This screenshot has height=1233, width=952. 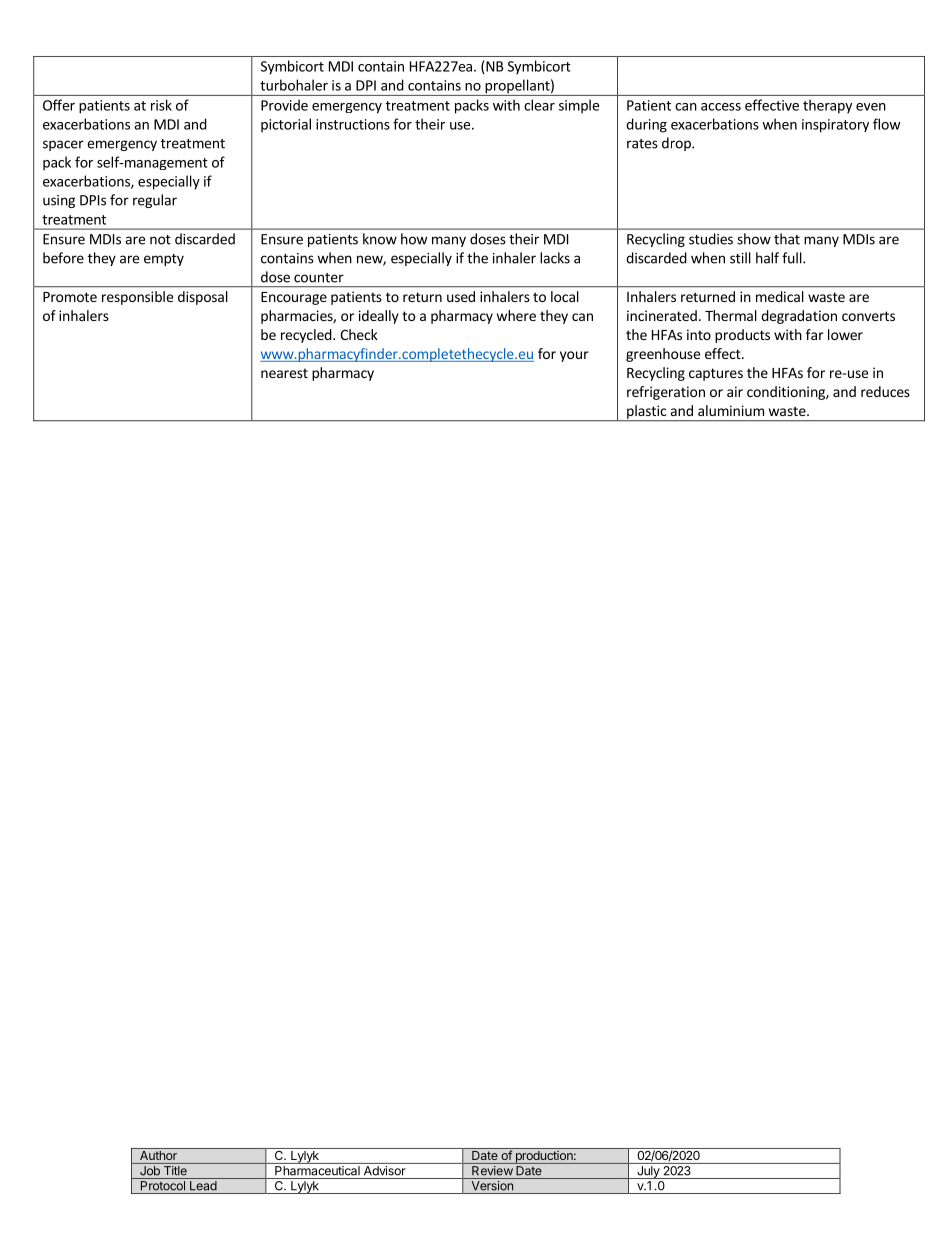 I want to click on therapy, so click(x=827, y=106).
